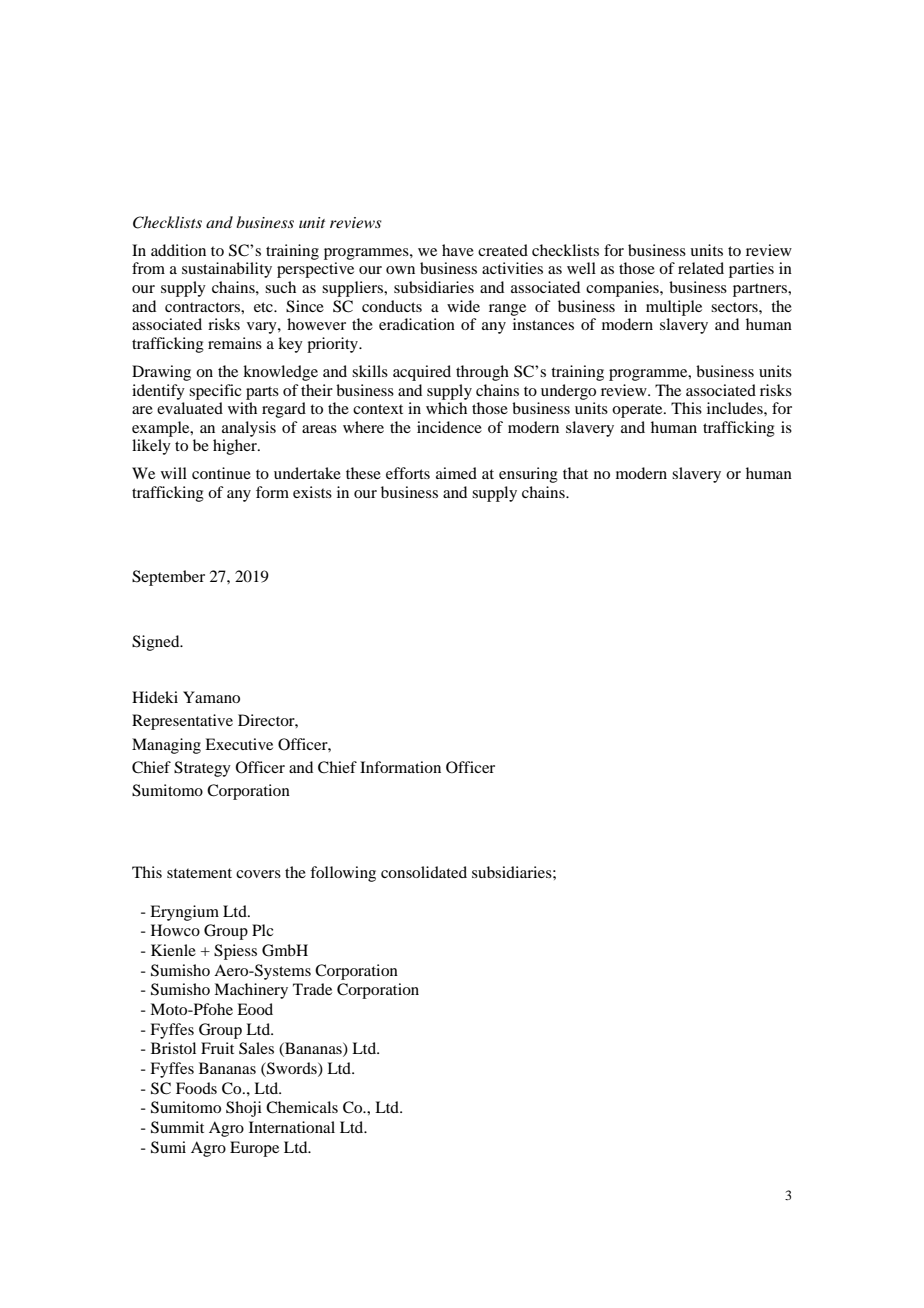  I want to click on that, so click(575, 473).
